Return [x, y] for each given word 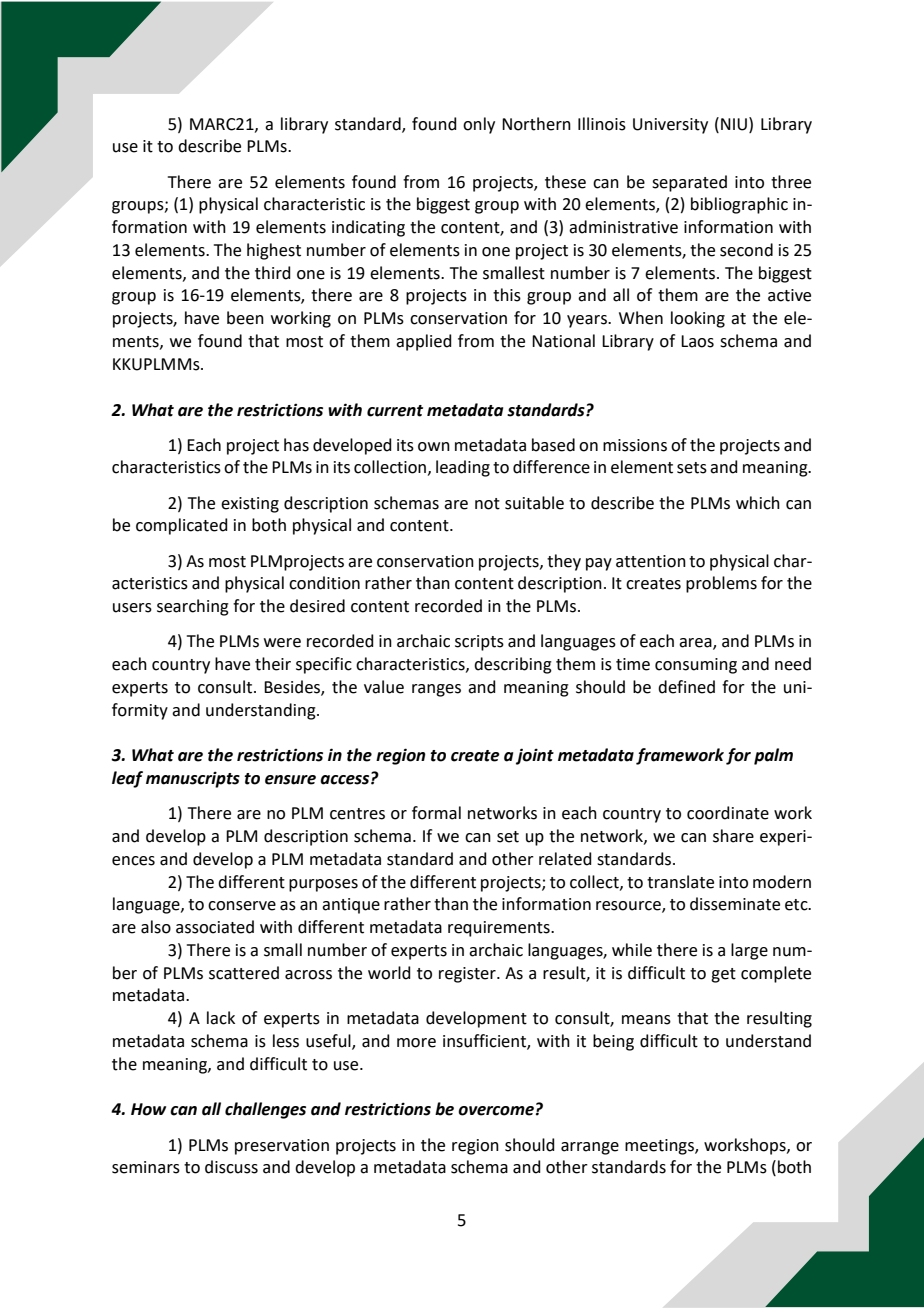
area [696, 644]
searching [193, 607]
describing [513, 665]
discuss [231, 1167]
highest [274, 251]
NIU [735, 124]
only [479, 125]
